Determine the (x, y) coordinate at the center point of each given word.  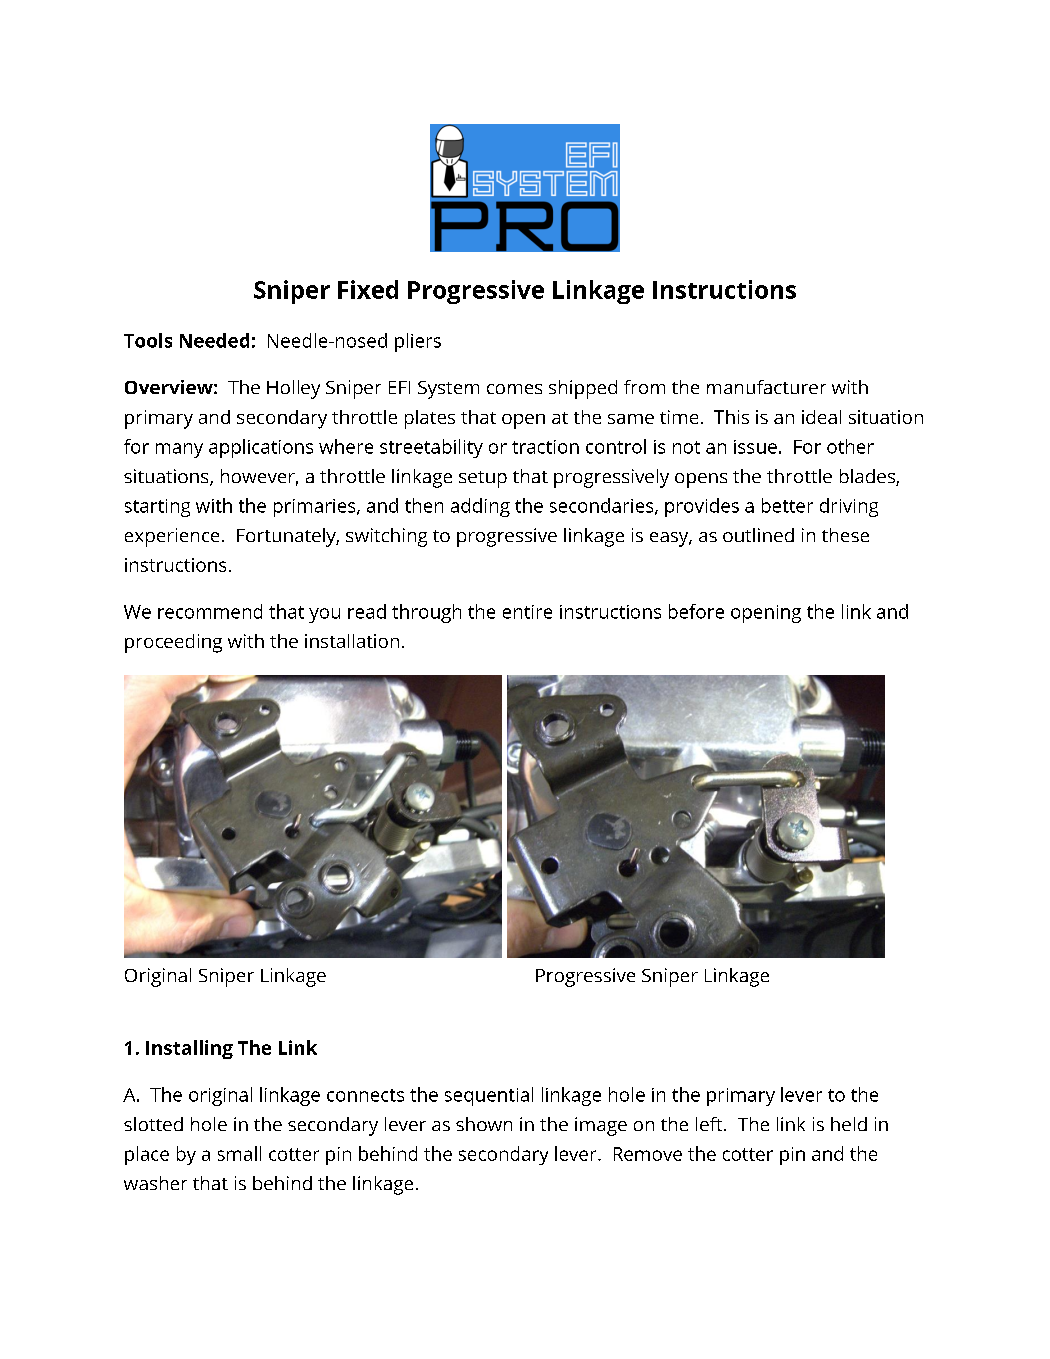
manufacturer (766, 387)
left (710, 1124)
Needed (214, 340)
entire (527, 612)
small (239, 1153)
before (696, 611)
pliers (418, 342)
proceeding (173, 643)
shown (484, 1124)
